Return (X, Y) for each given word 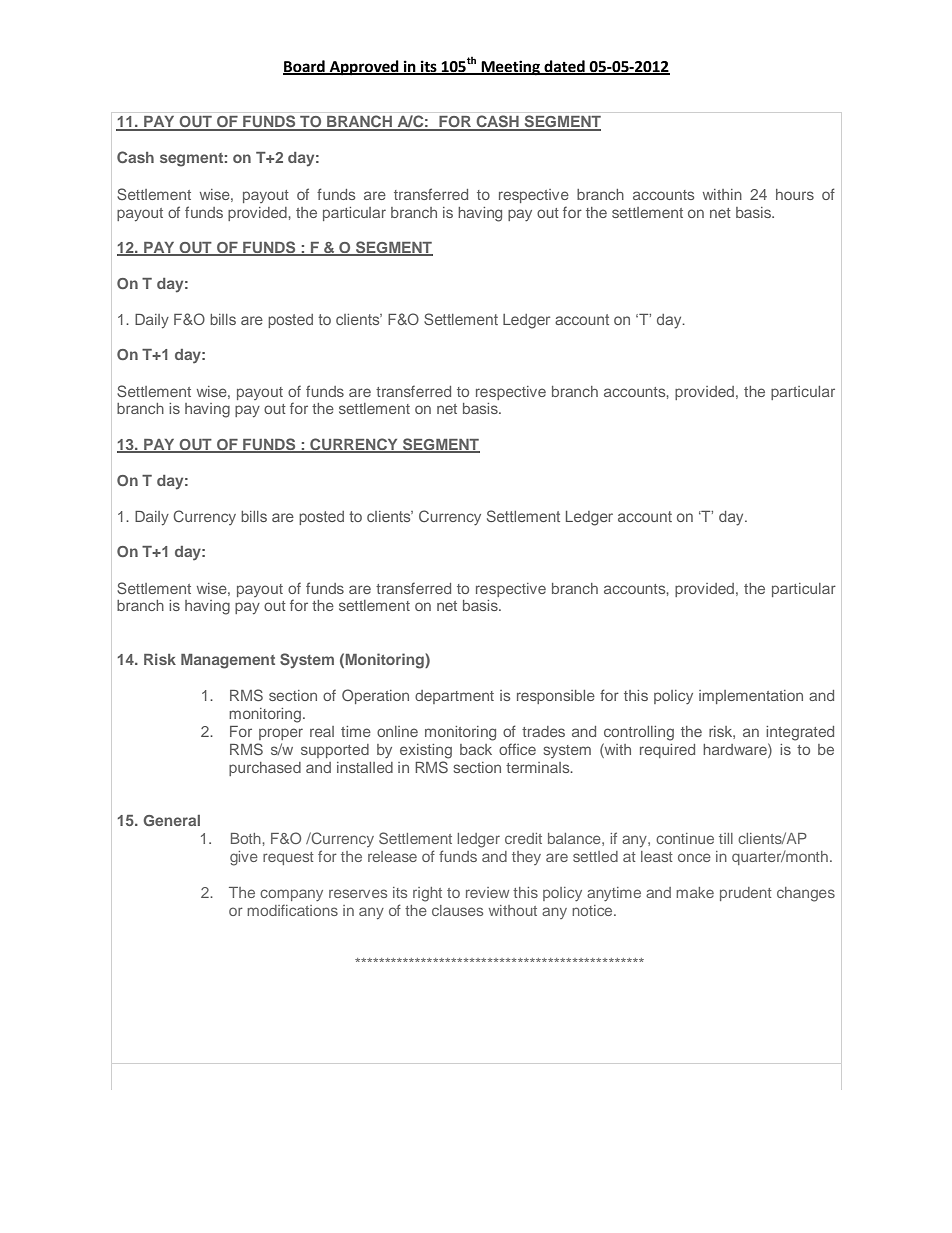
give (244, 858)
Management (228, 661)
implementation (751, 697)
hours (795, 194)
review (487, 892)
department (454, 697)
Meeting (510, 68)
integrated (800, 733)
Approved (364, 68)
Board (305, 67)
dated (564, 67)
